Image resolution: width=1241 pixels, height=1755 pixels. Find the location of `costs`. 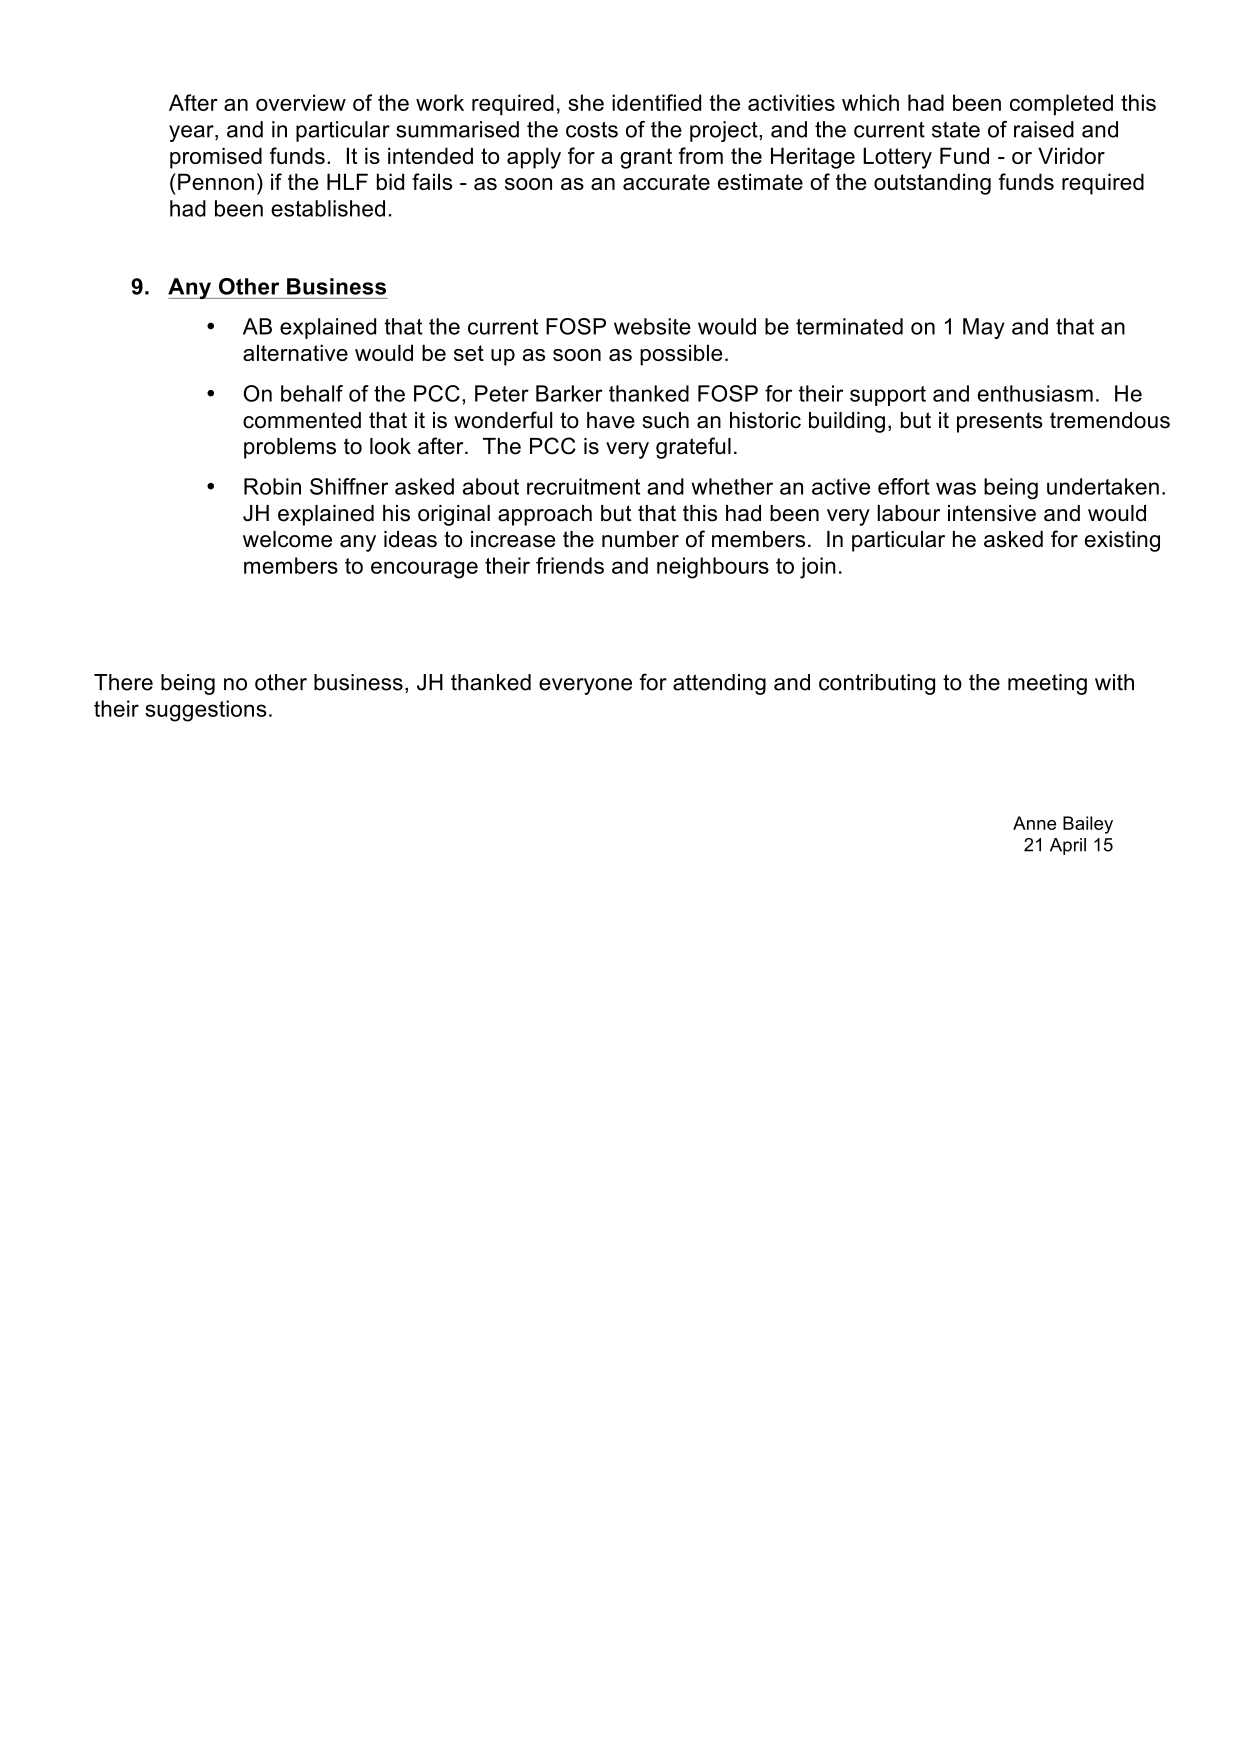

costs is located at coordinates (592, 129).
